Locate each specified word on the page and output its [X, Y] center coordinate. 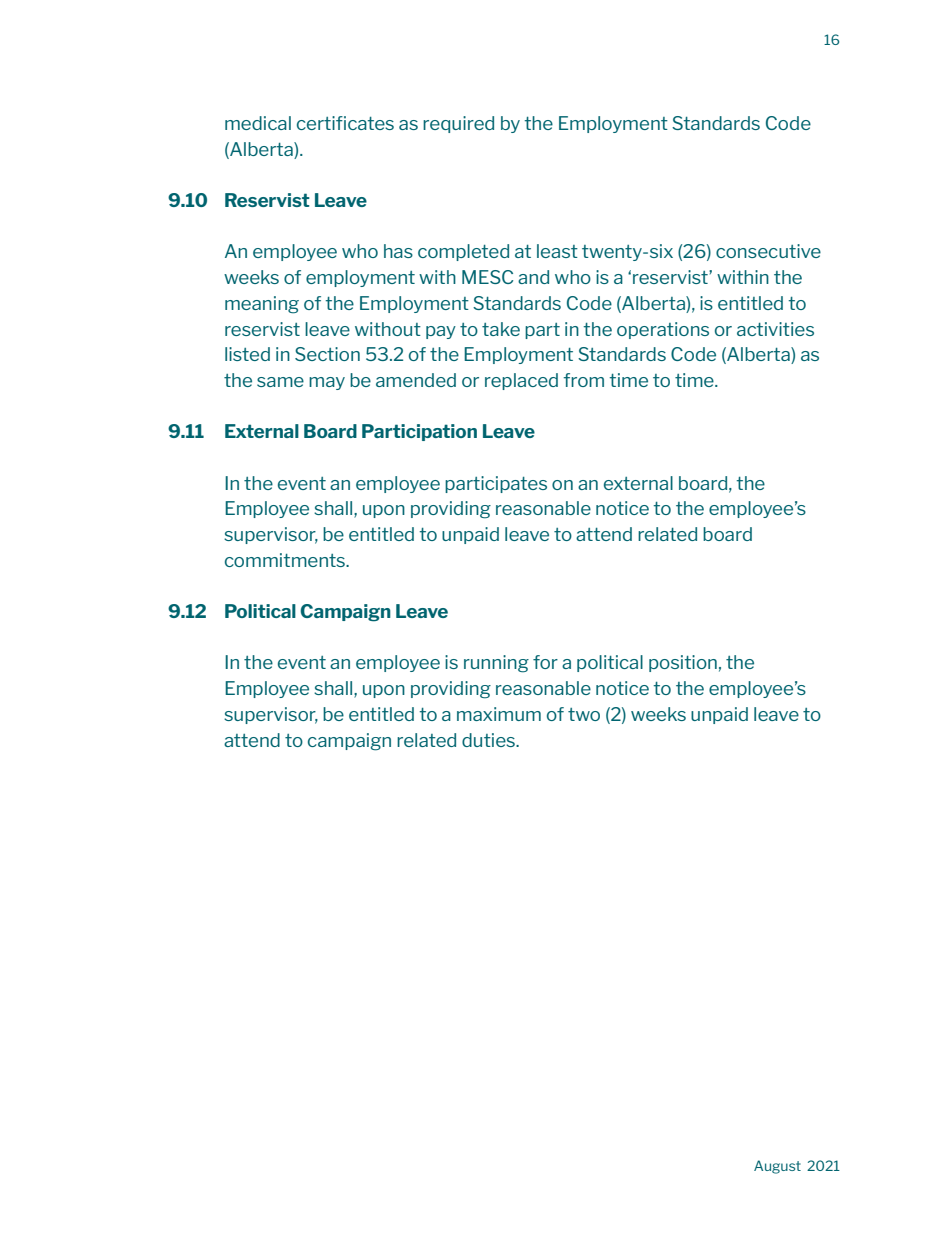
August [777, 1167]
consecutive [768, 251]
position [683, 663]
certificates [345, 123]
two [584, 714]
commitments [286, 560]
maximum [499, 714]
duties [489, 740]
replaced [521, 381]
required [458, 124]
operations [663, 330]
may [327, 383]
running [496, 664]
